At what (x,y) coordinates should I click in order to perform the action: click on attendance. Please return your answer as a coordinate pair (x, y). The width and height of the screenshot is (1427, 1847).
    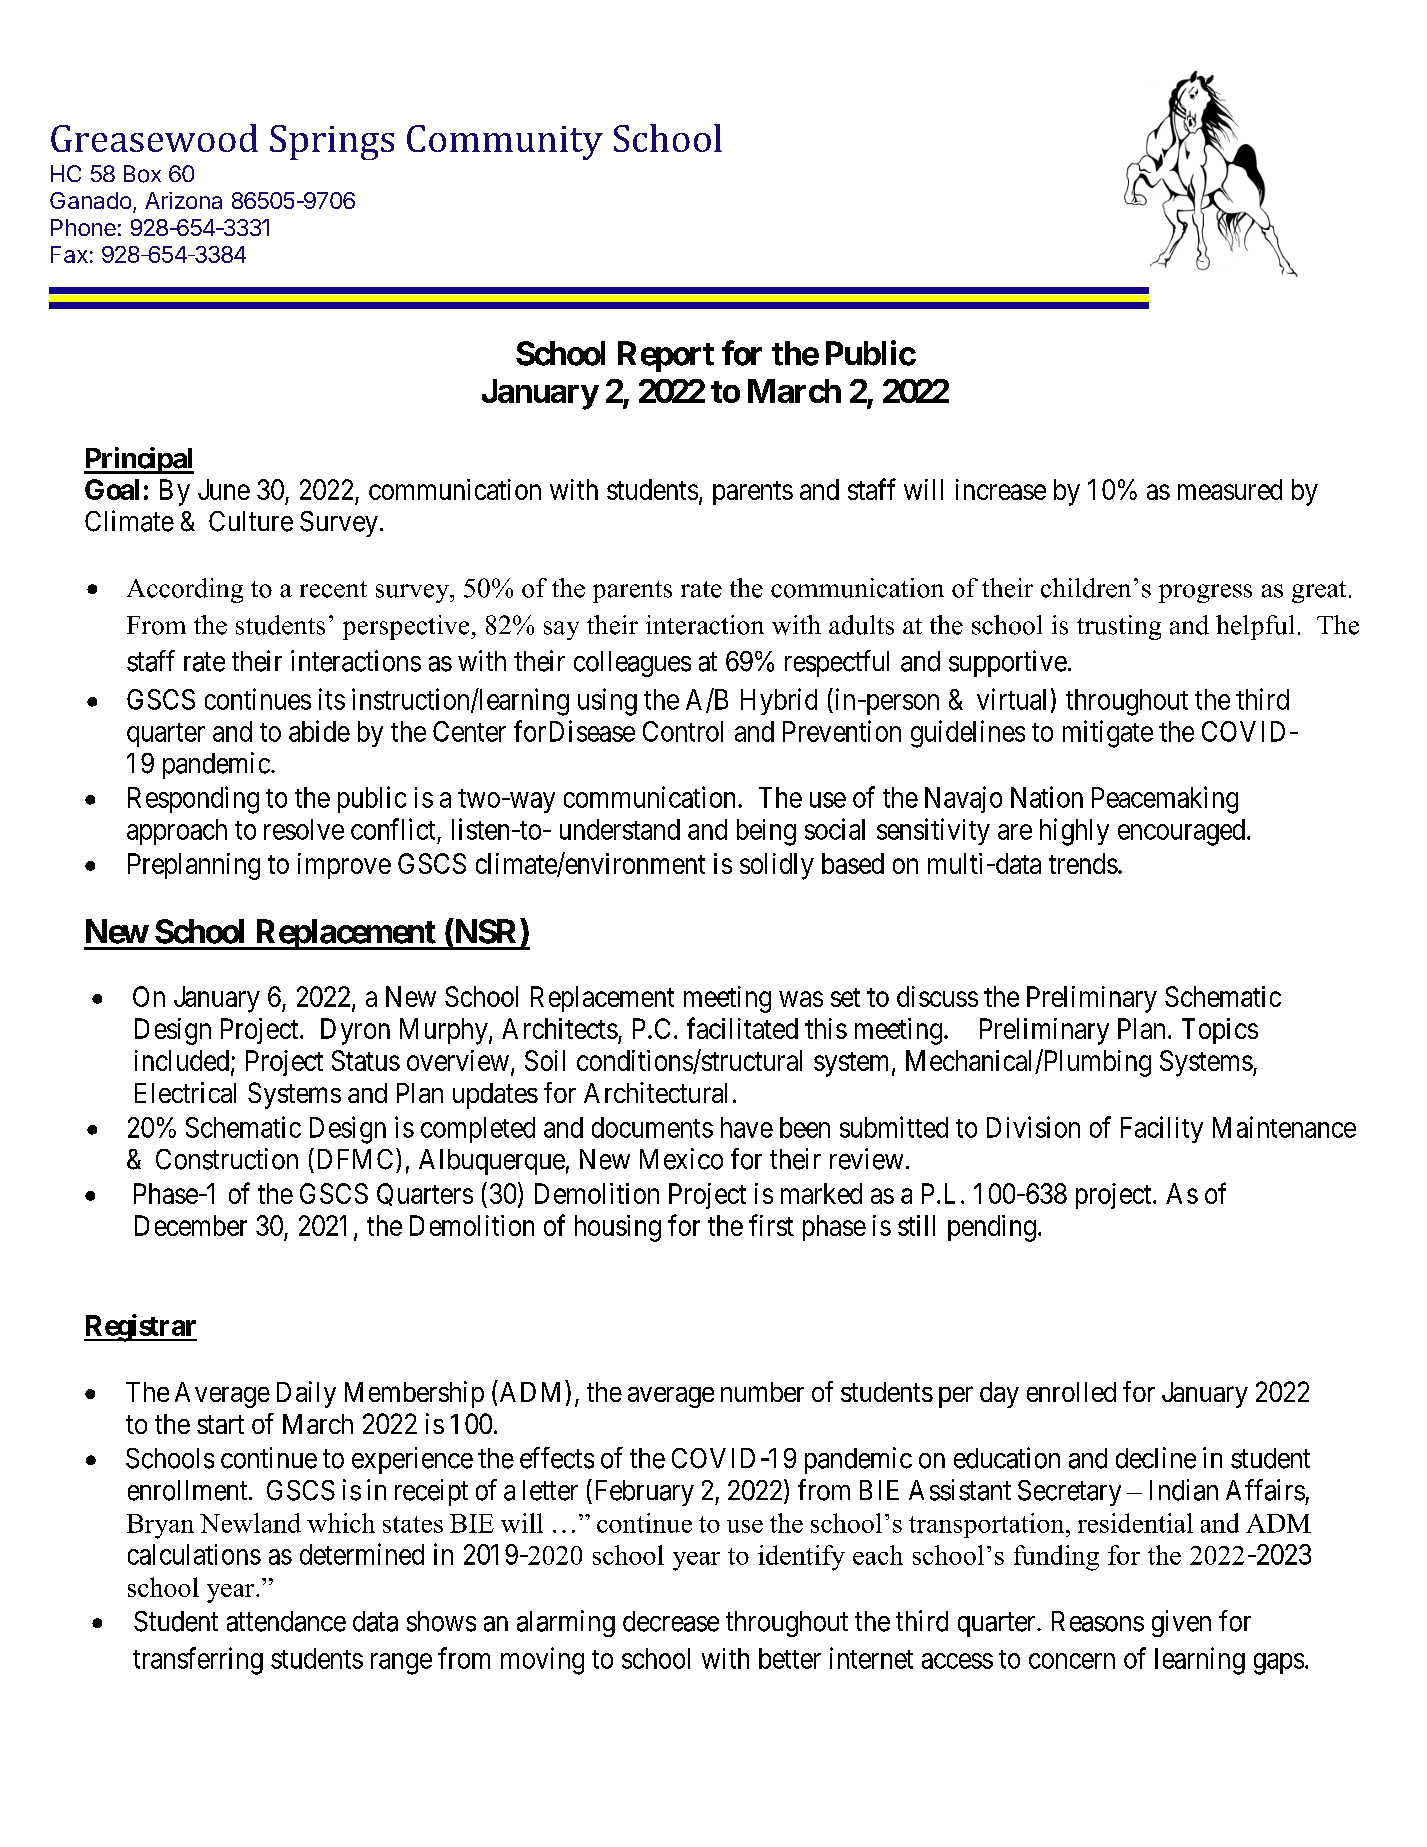
    Looking at the image, I should click on (286, 1621).
